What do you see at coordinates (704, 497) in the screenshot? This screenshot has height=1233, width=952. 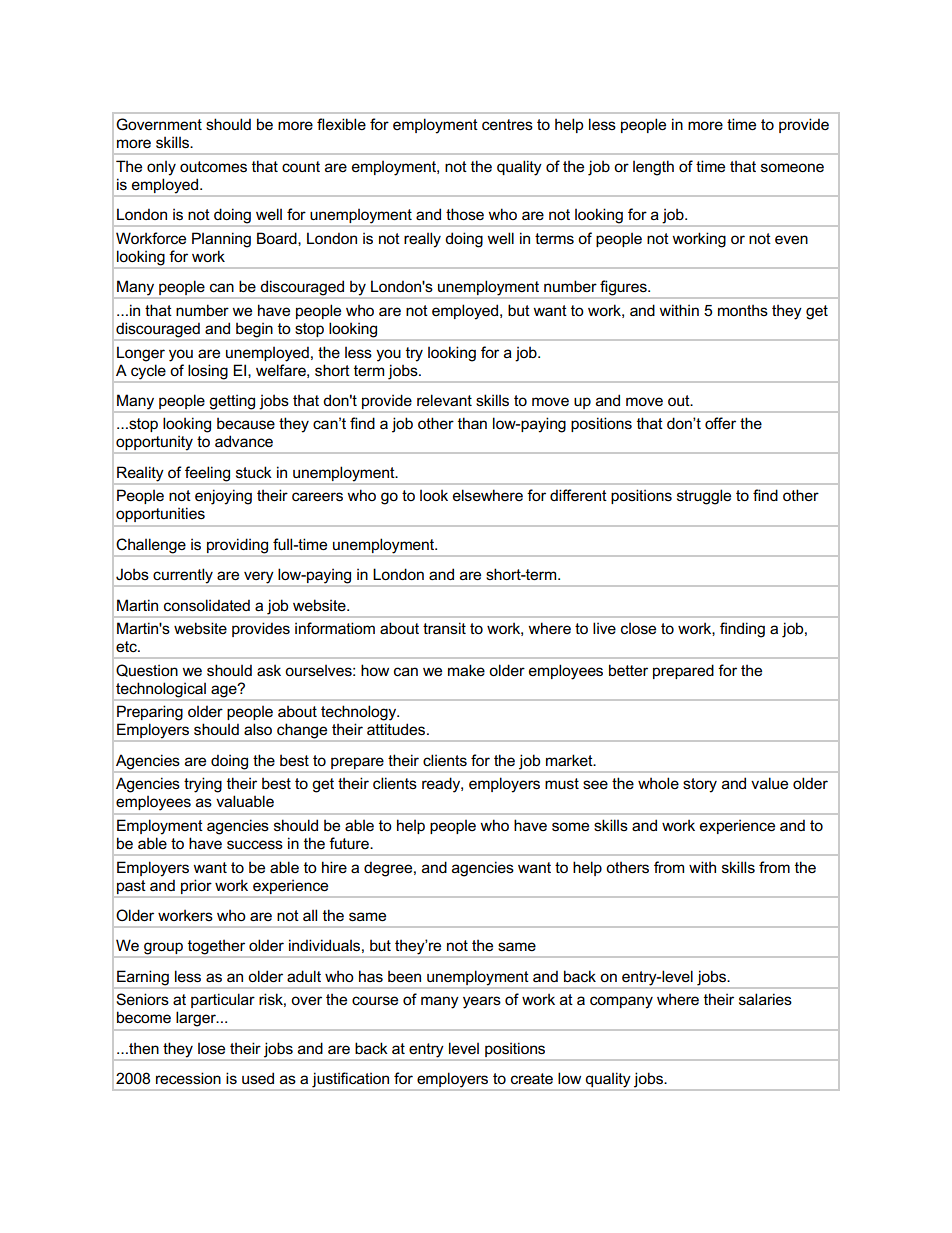 I see `struggle` at bounding box center [704, 497].
